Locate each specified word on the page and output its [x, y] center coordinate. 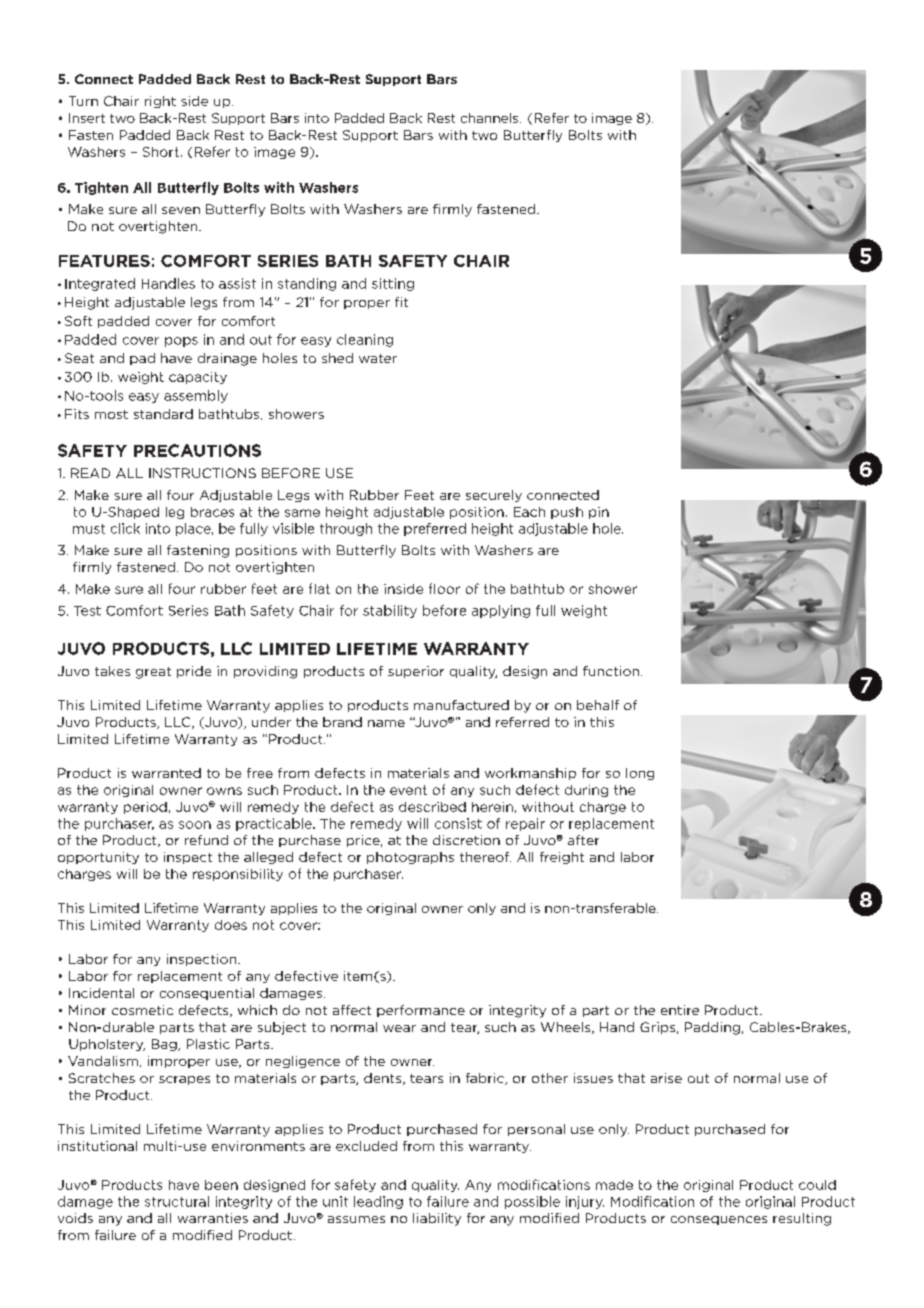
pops [181, 342]
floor [444, 588]
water [378, 358]
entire [680, 1010]
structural [177, 1201]
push [567, 513]
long [640, 774]
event [408, 790]
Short [161, 152]
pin [599, 513]
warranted [166, 773]
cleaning [365, 340]
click [125, 528]
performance [421, 1011]
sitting [393, 284]
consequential [207, 994]
